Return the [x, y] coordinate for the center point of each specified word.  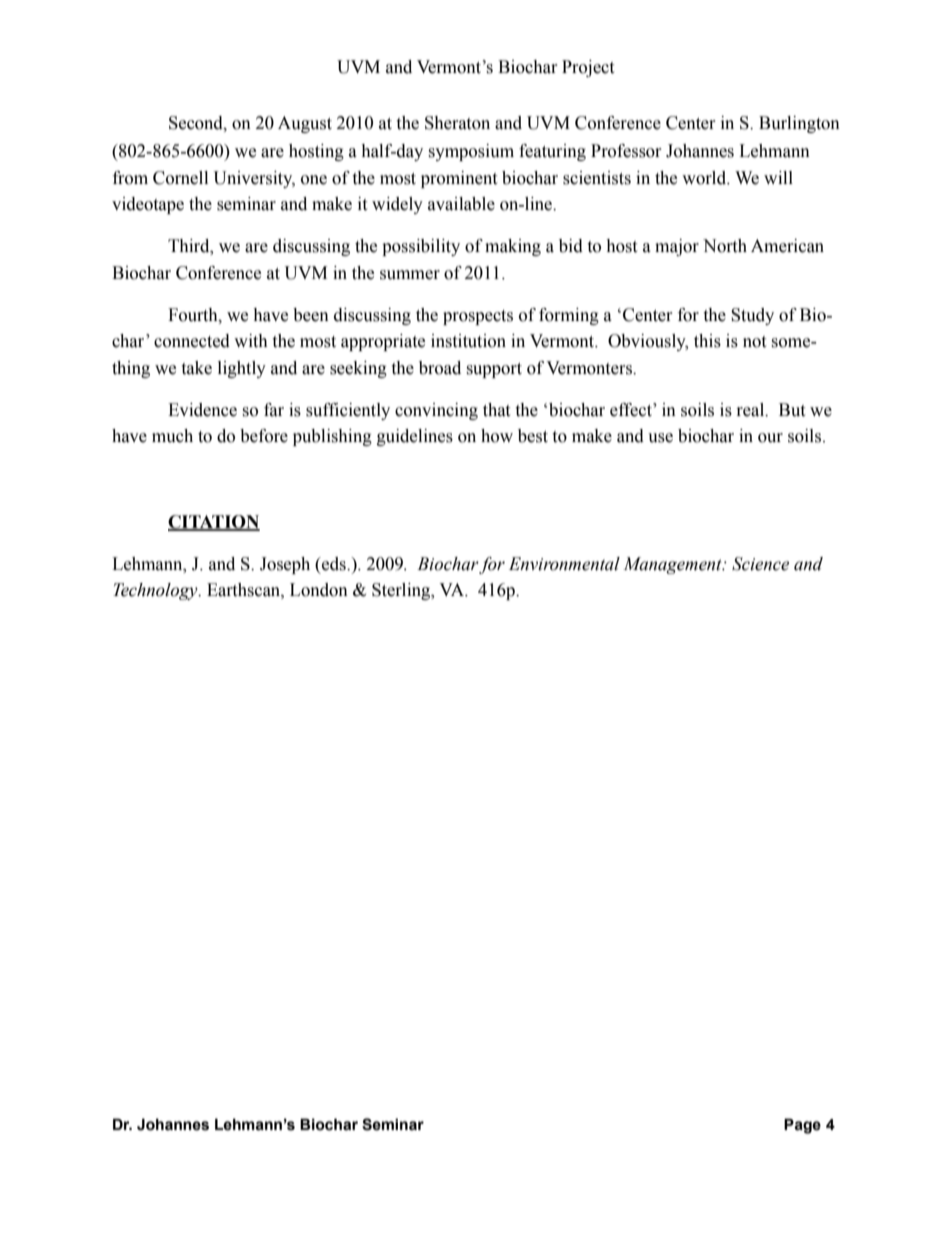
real [752, 410]
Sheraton [457, 123]
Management [673, 565]
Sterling [402, 591]
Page [802, 1126]
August [305, 124]
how [497, 436]
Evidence [202, 410]
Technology [156, 591]
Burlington [799, 124]
